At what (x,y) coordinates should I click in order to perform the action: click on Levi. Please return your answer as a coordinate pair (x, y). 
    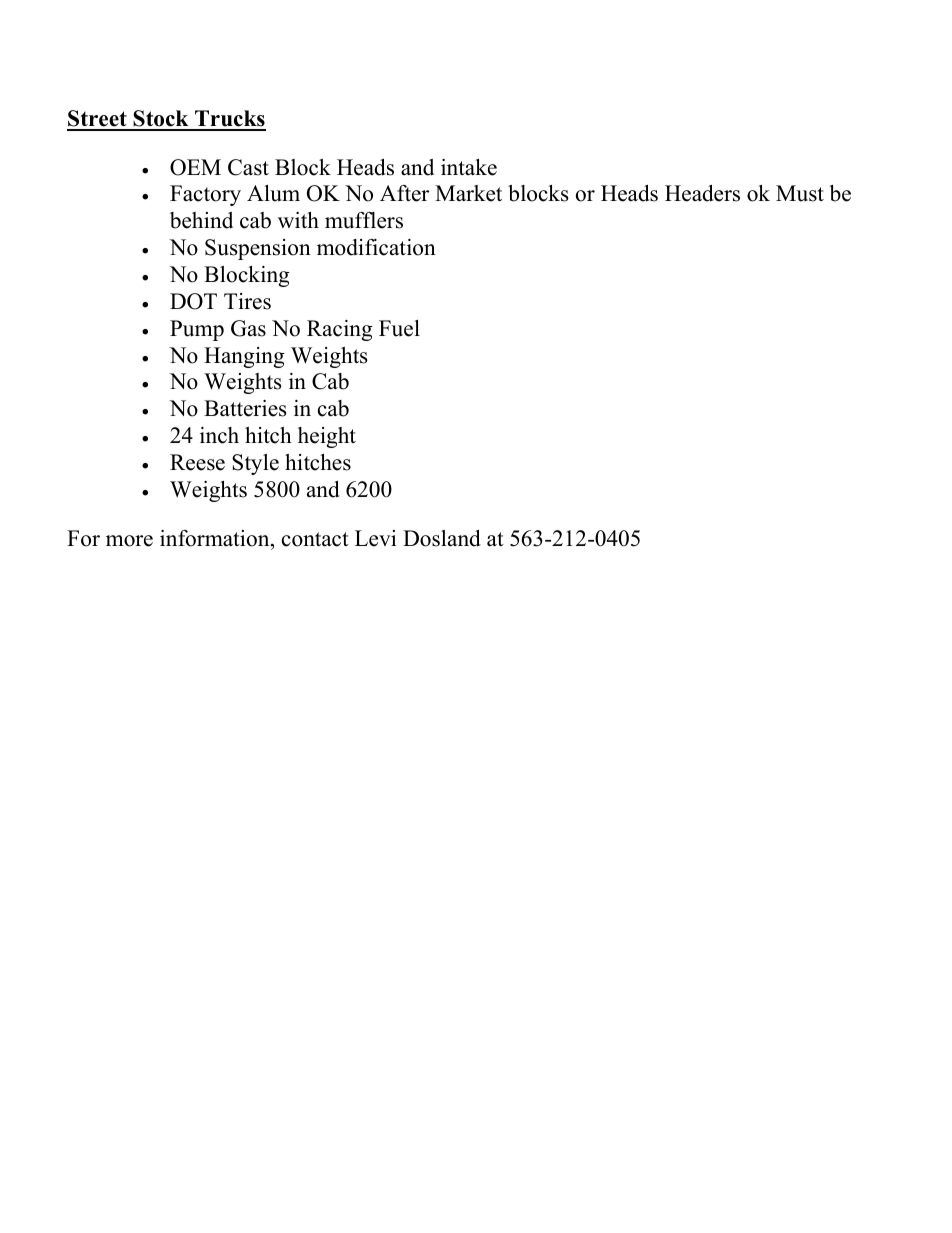
    Looking at the image, I should click on (375, 538).
